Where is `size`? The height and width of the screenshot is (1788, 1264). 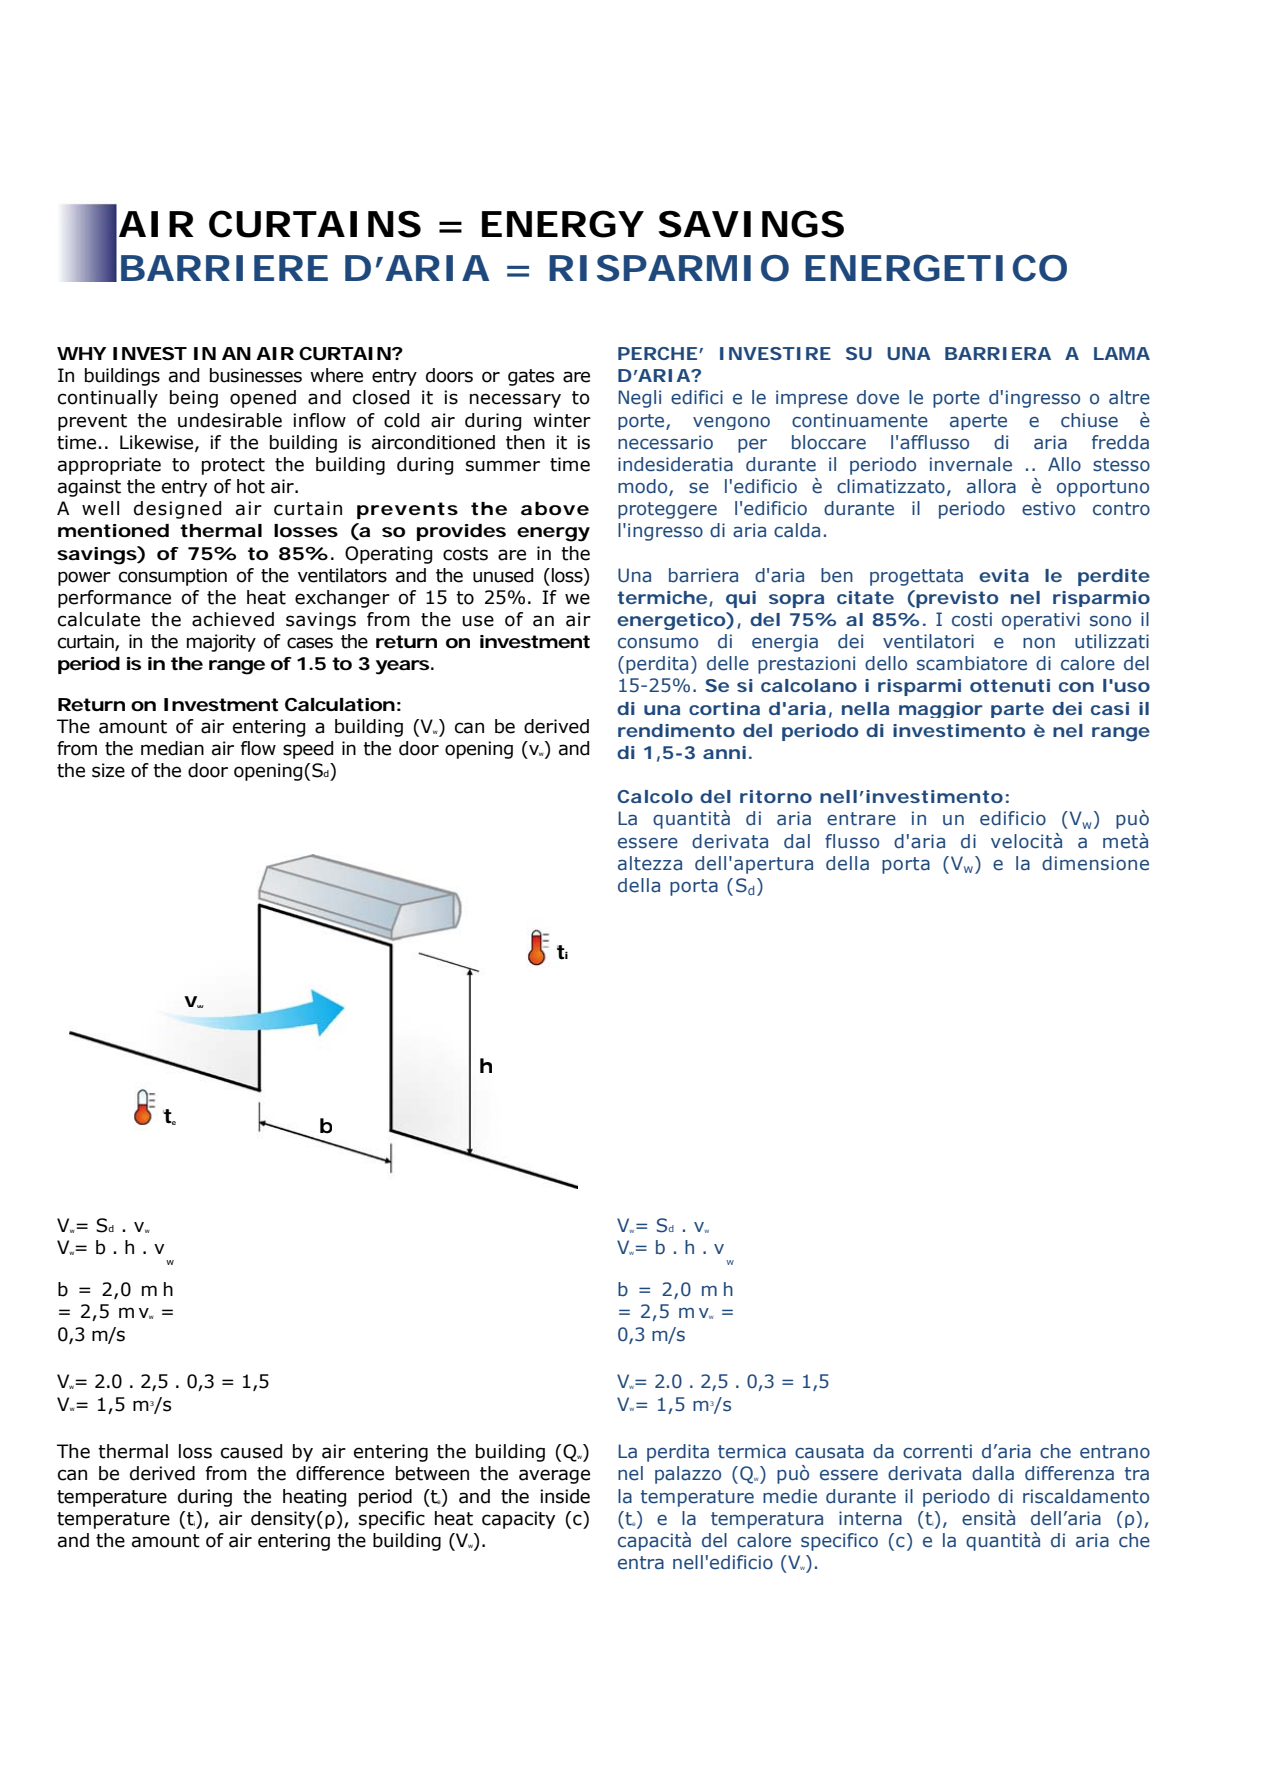
size is located at coordinates (108, 770).
